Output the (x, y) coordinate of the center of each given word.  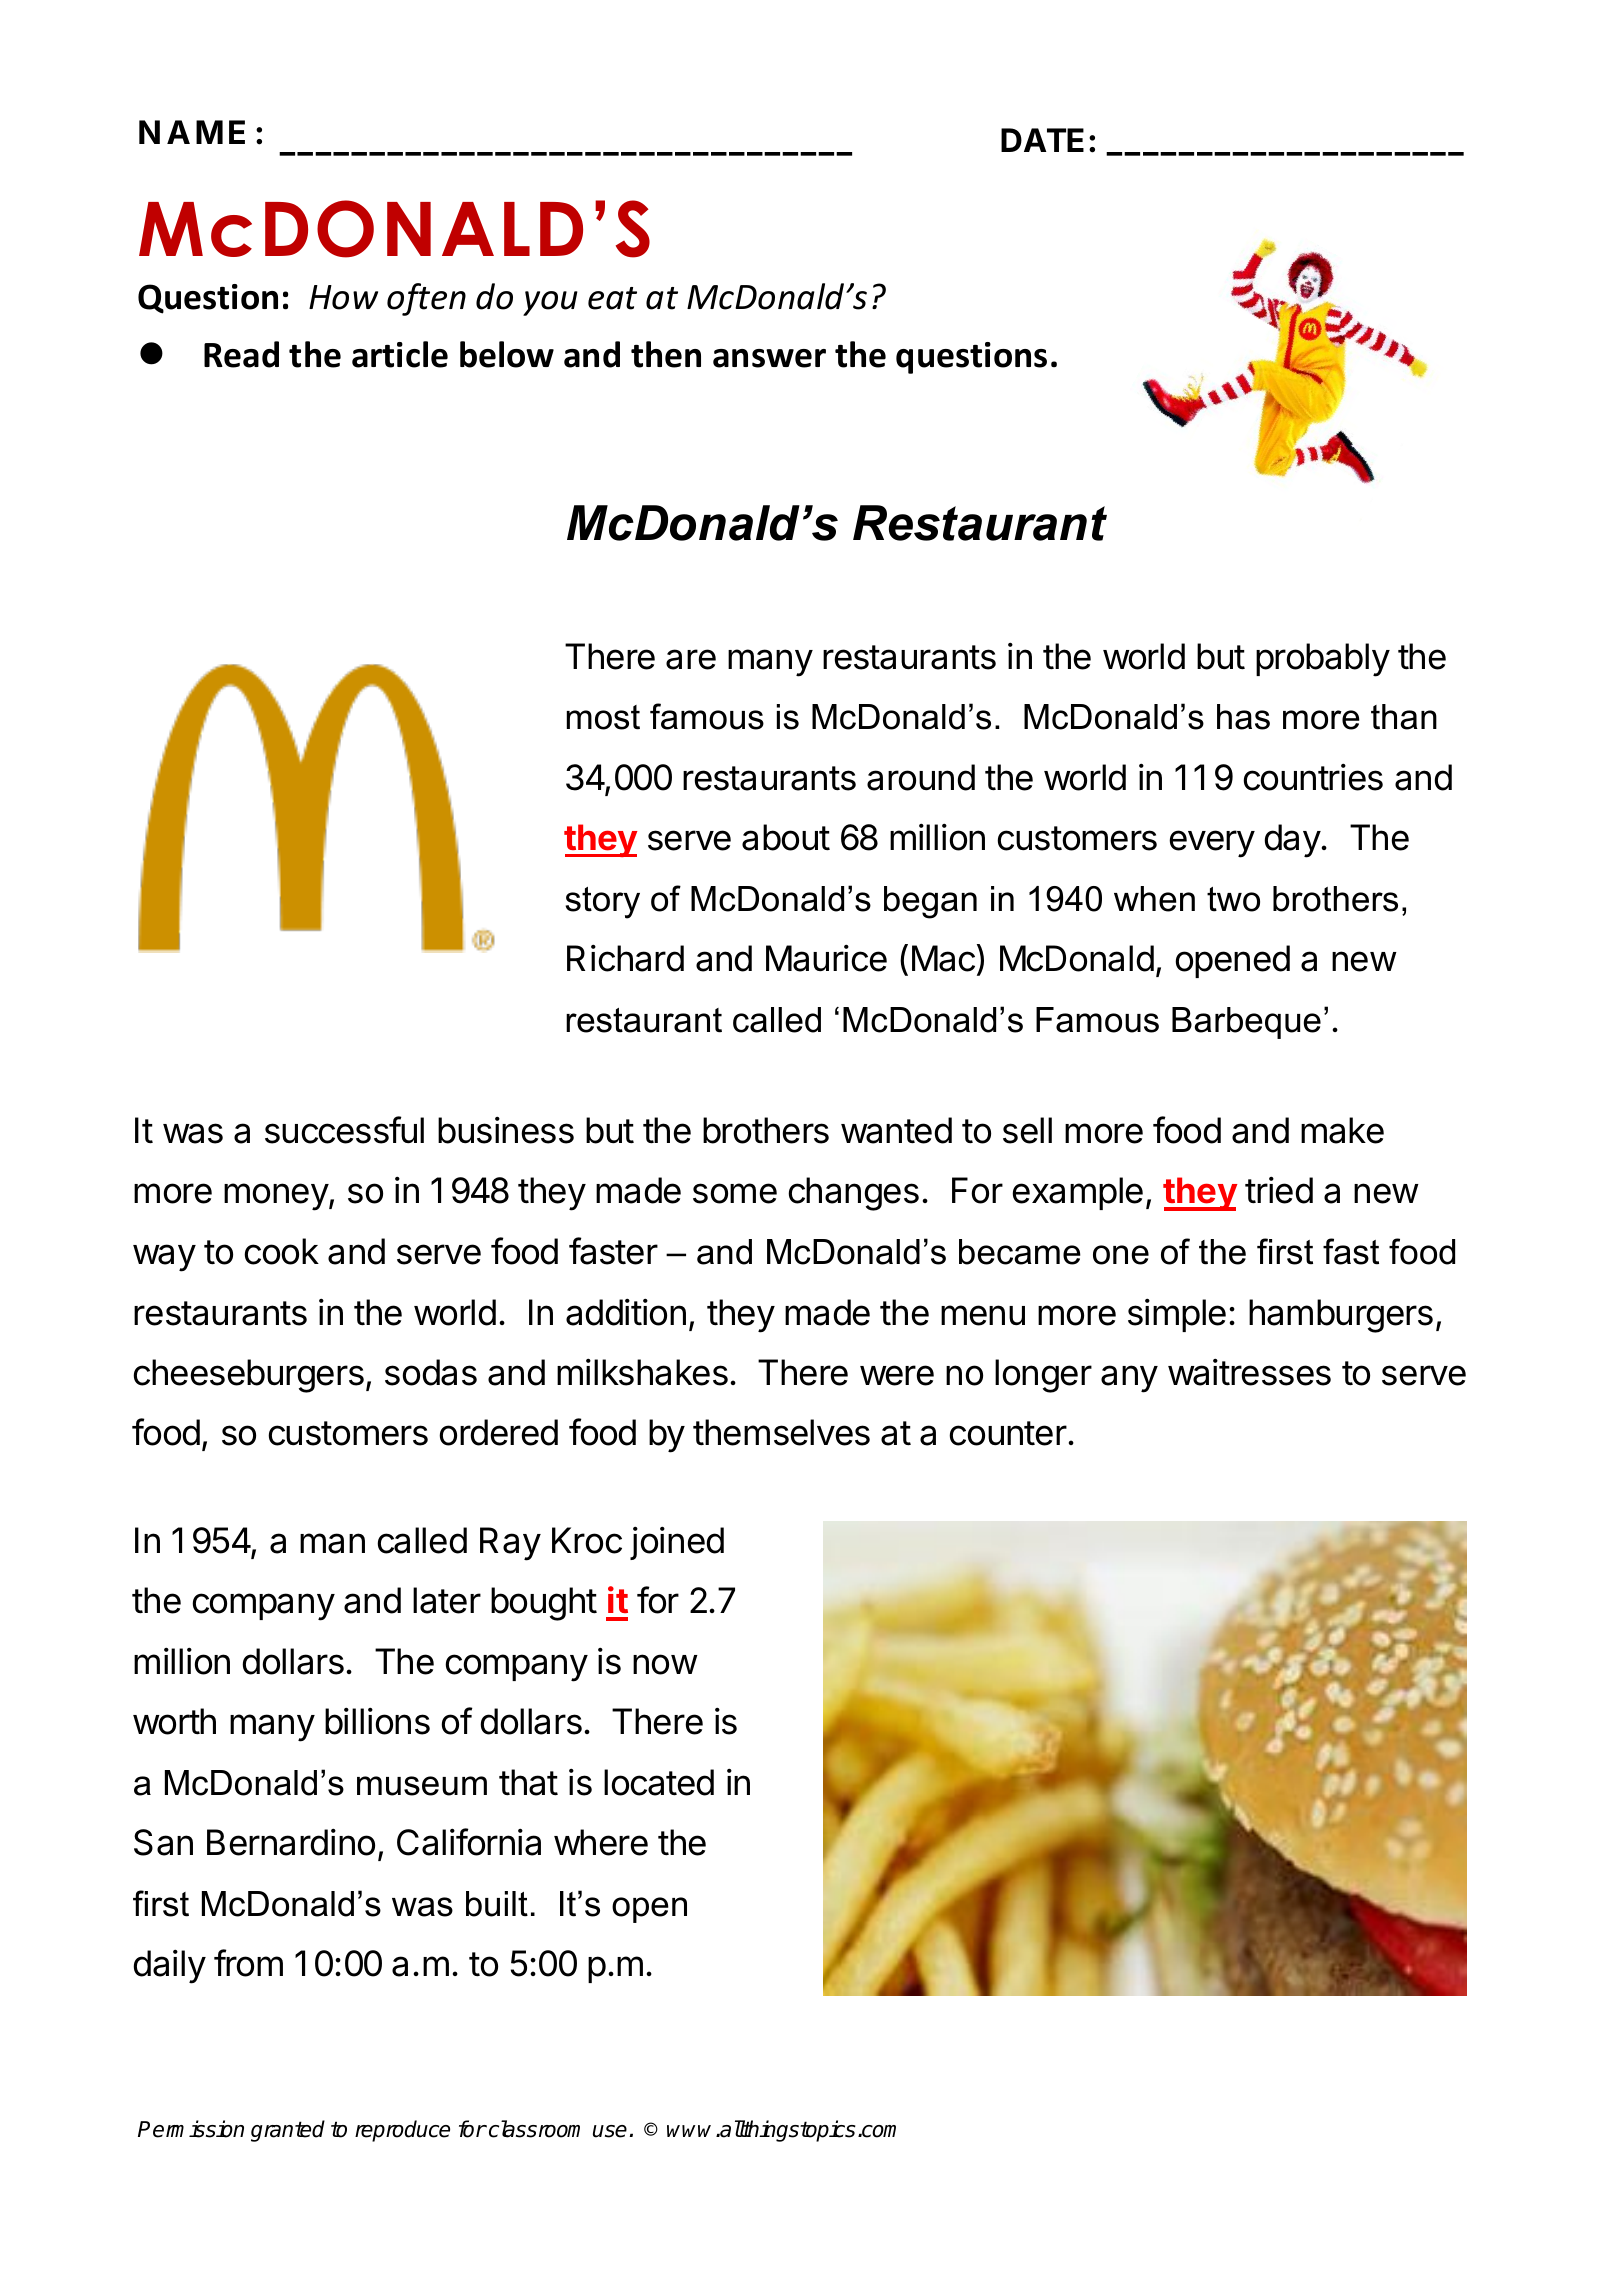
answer (769, 358)
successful (344, 1130)
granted (288, 2131)
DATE (1042, 140)
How (343, 297)
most (603, 717)
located (659, 1782)
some (735, 1193)
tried (1279, 1190)
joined (677, 1543)
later (447, 1600)
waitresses (1249, 1372)
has (1243, 717)
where (601, 1842)
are (691, 659)
